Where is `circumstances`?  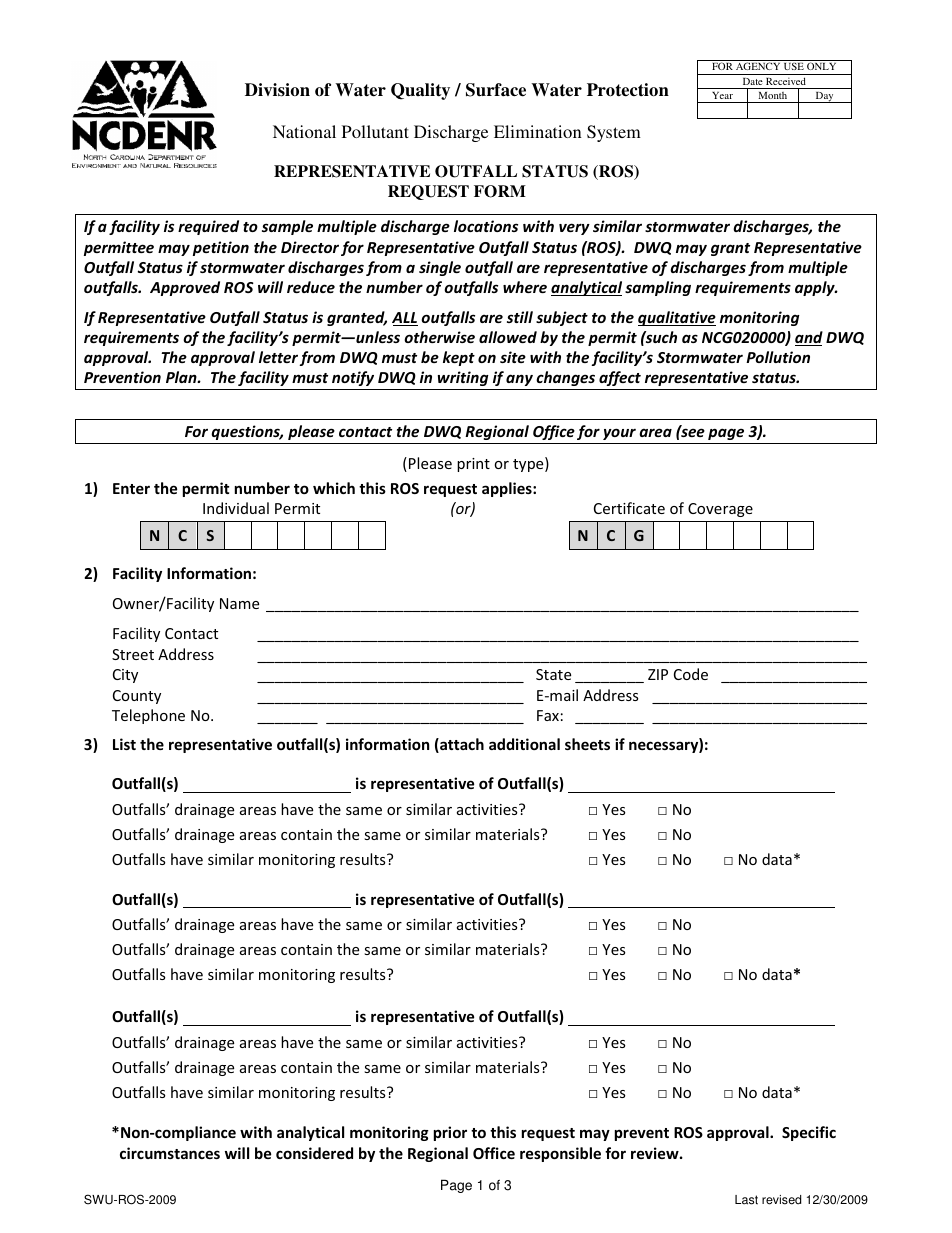
circumstances is located at coordinates (170, 1153).
